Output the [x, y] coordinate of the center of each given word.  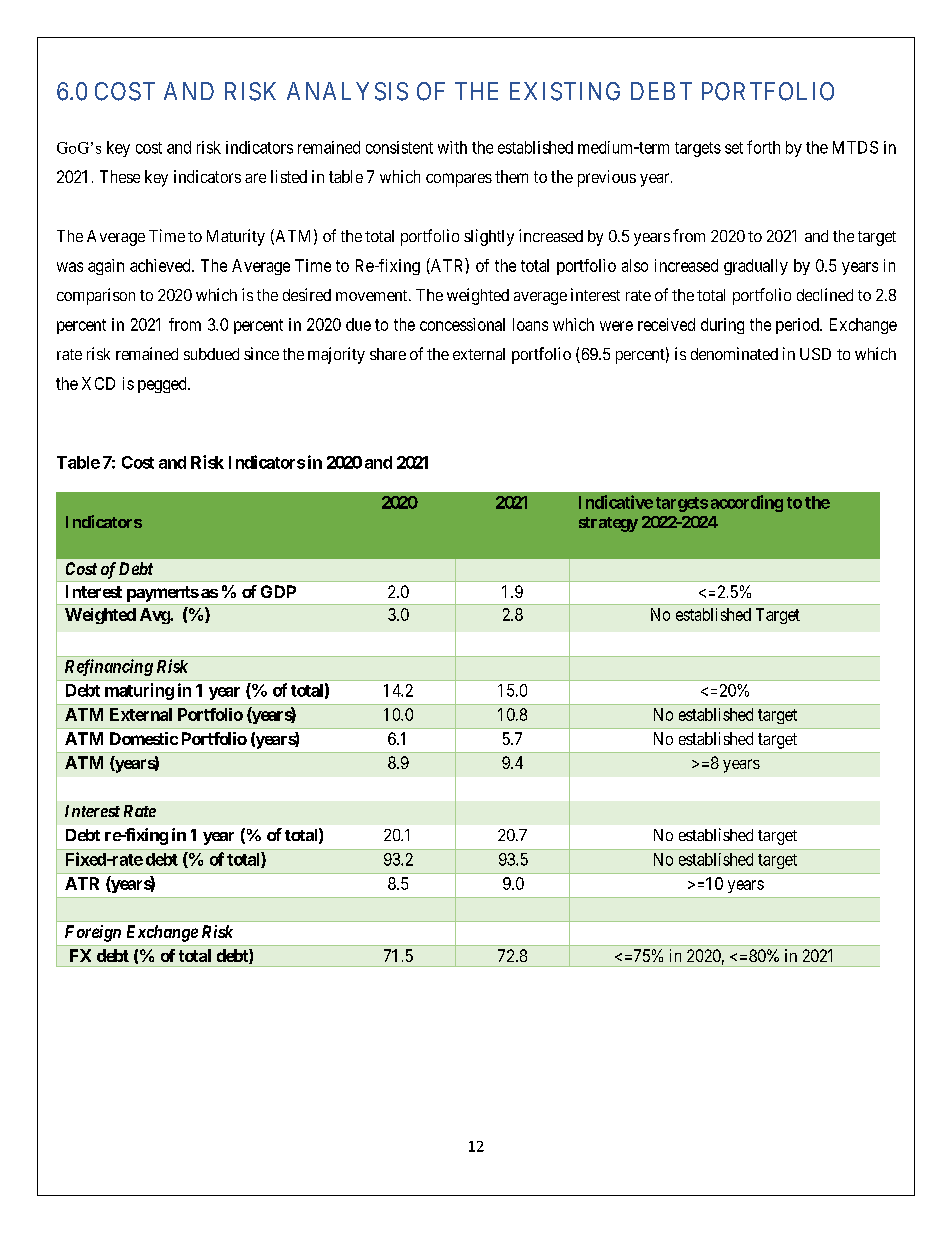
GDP [278, 591]
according [747, 503]
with [452, 147]
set [734, 148]
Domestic [144, 738]
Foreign [93, 933]
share [388, 354]
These [120, 176]
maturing [139, 691]
